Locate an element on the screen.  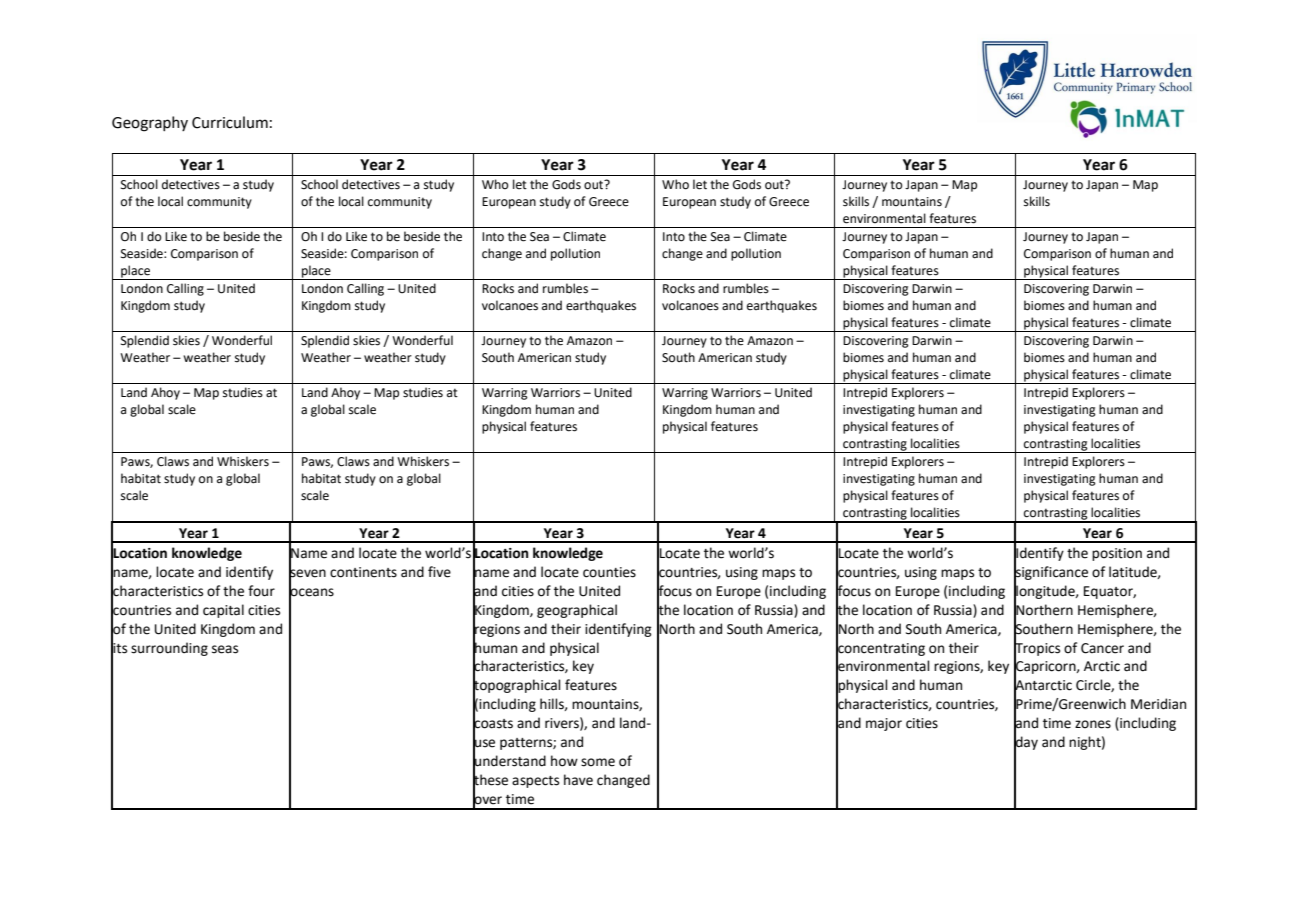
seven is located at coordinates (307, 573).
